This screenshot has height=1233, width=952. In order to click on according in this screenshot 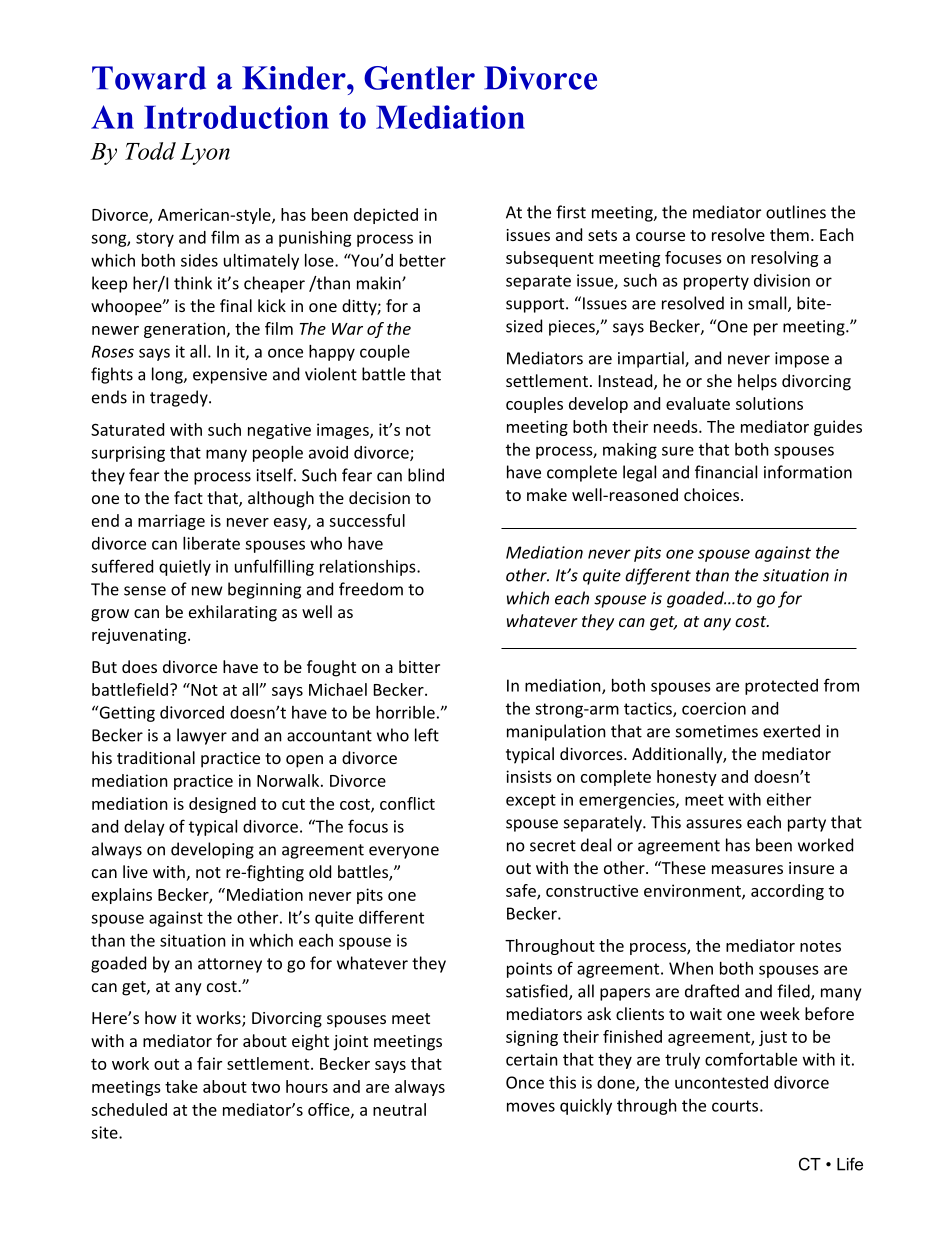, I will do `click(787, 892)`.
